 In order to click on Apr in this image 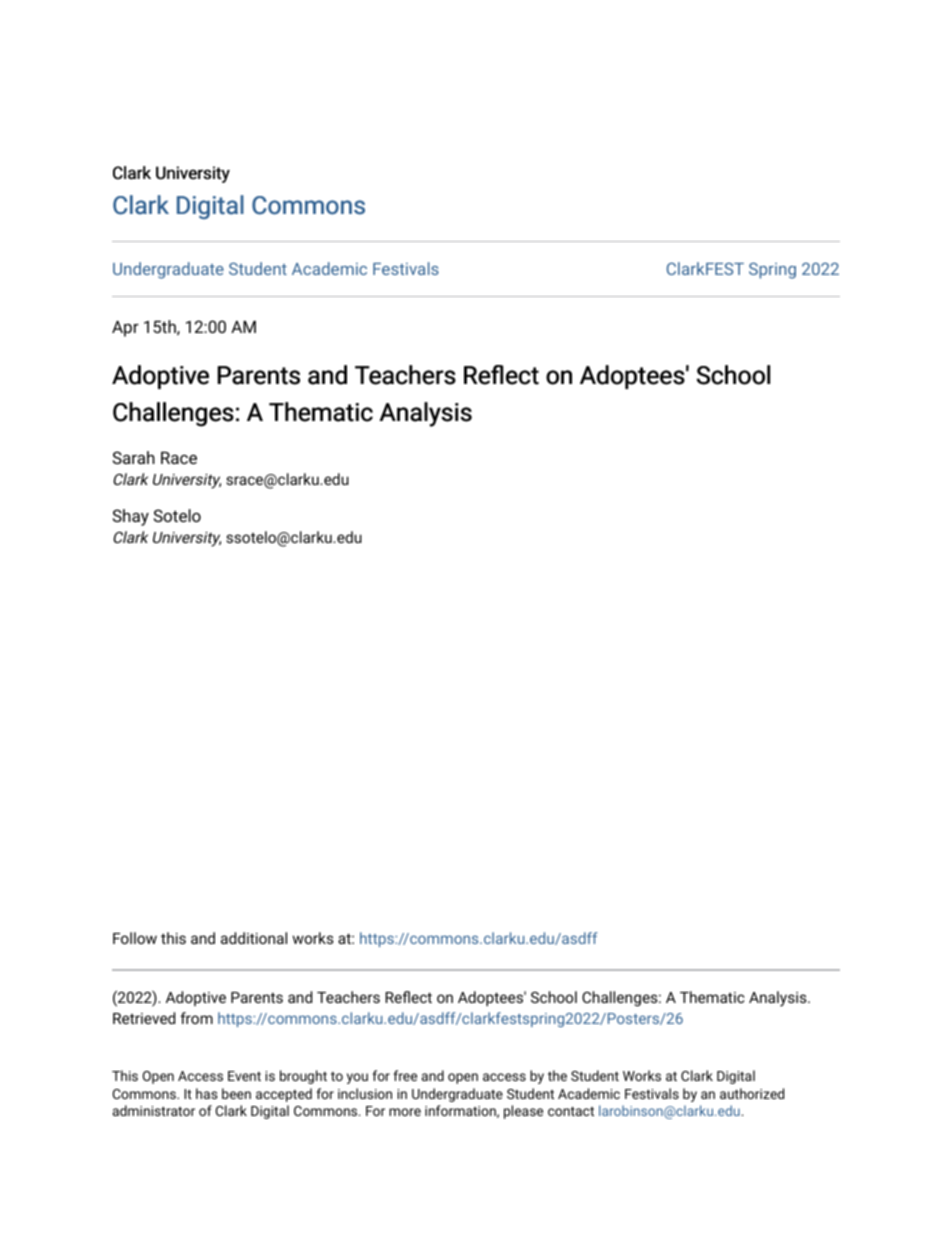, I will do `click(125, 329)`.
